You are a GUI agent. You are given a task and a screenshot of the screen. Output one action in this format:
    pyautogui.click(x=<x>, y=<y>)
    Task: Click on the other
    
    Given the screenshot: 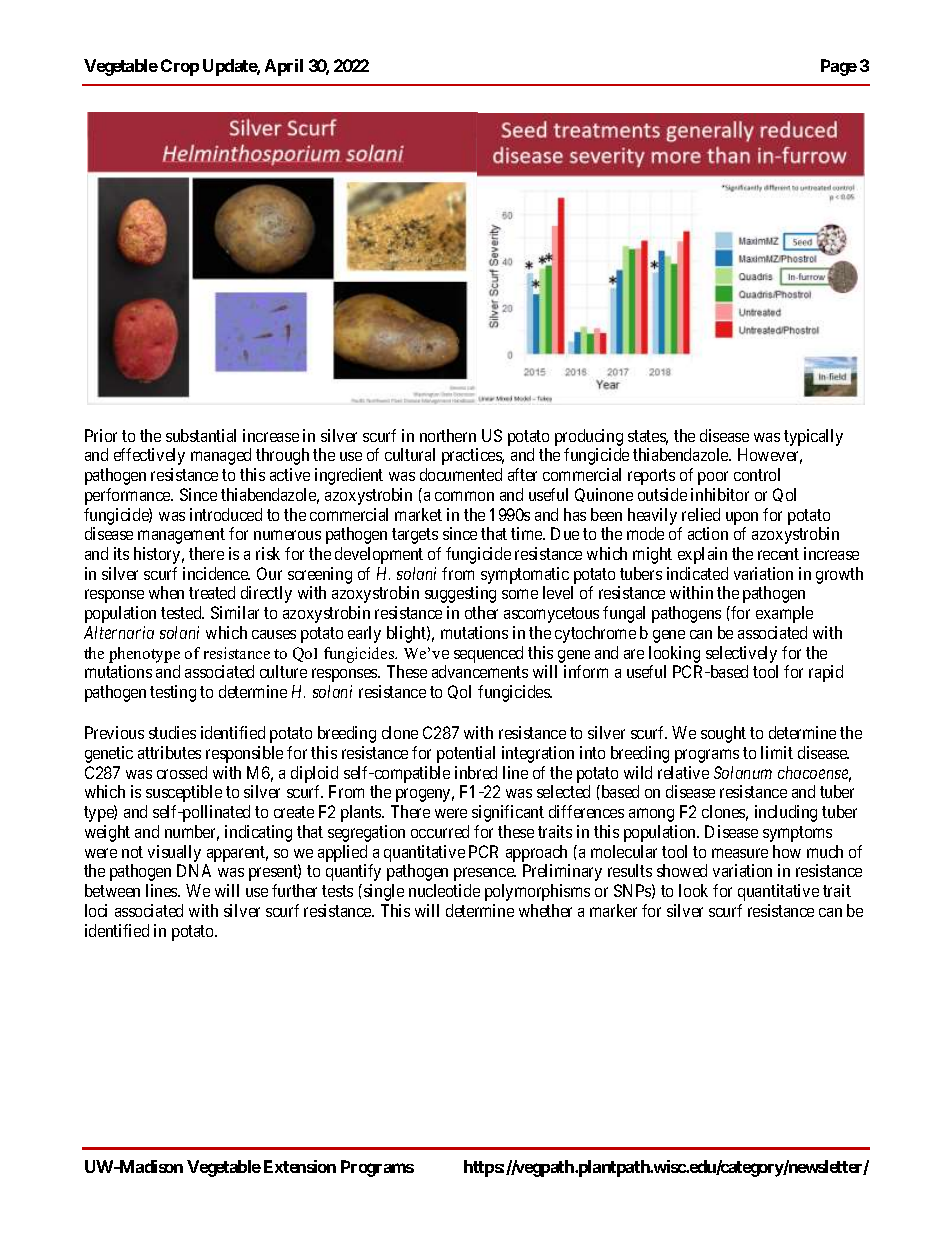 What is the action you would take?
    pyautogui.click(x=481, y=612)
